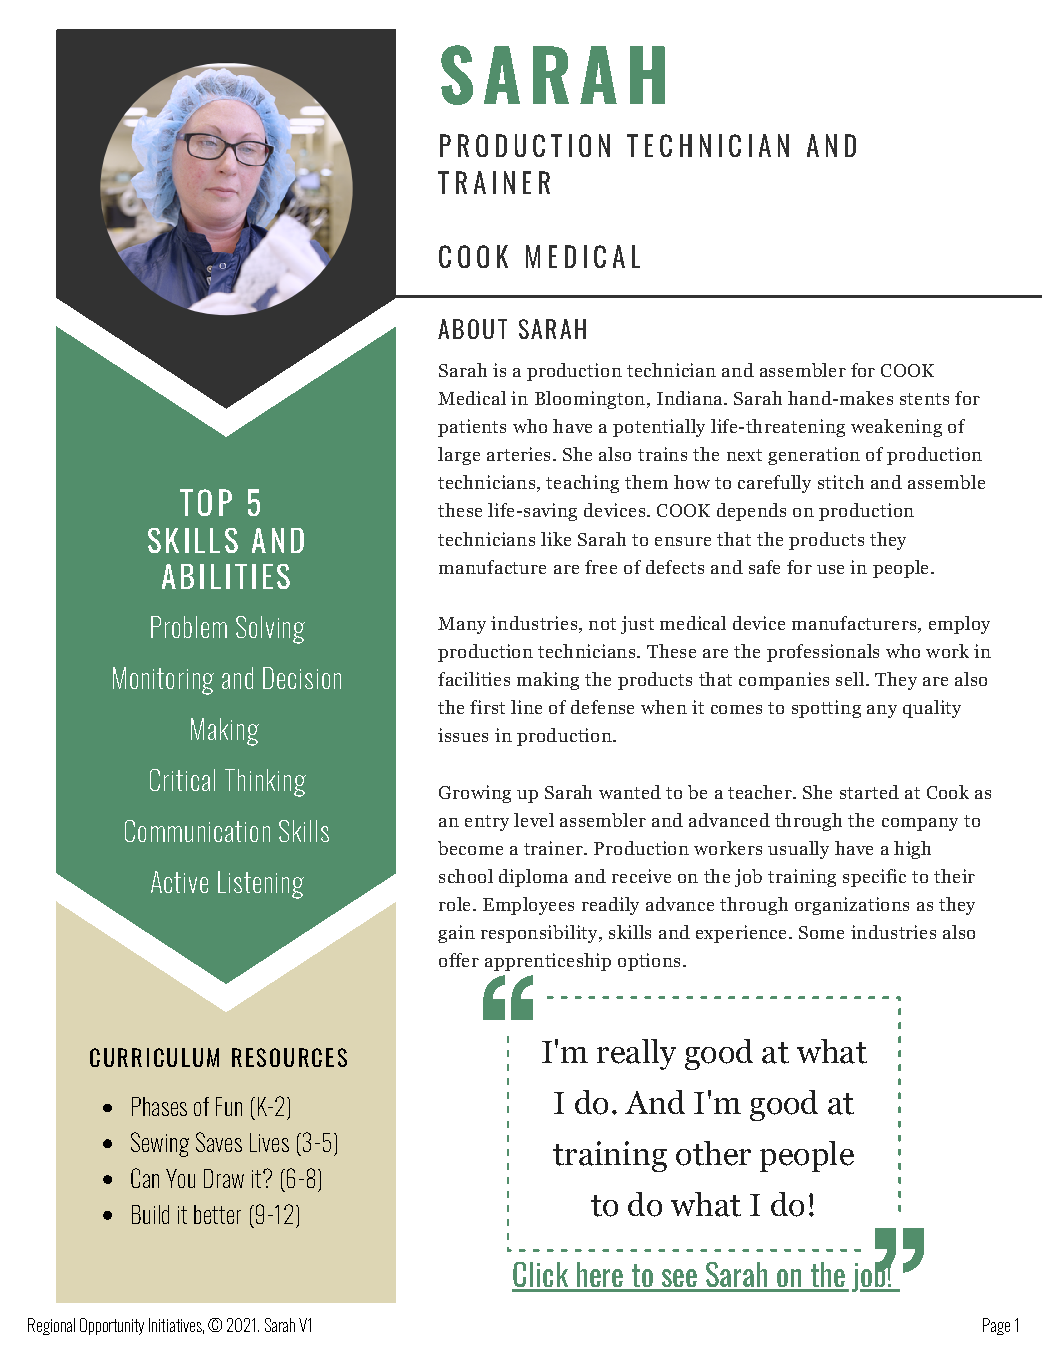  I want to click on usually, so click(798, 850).
